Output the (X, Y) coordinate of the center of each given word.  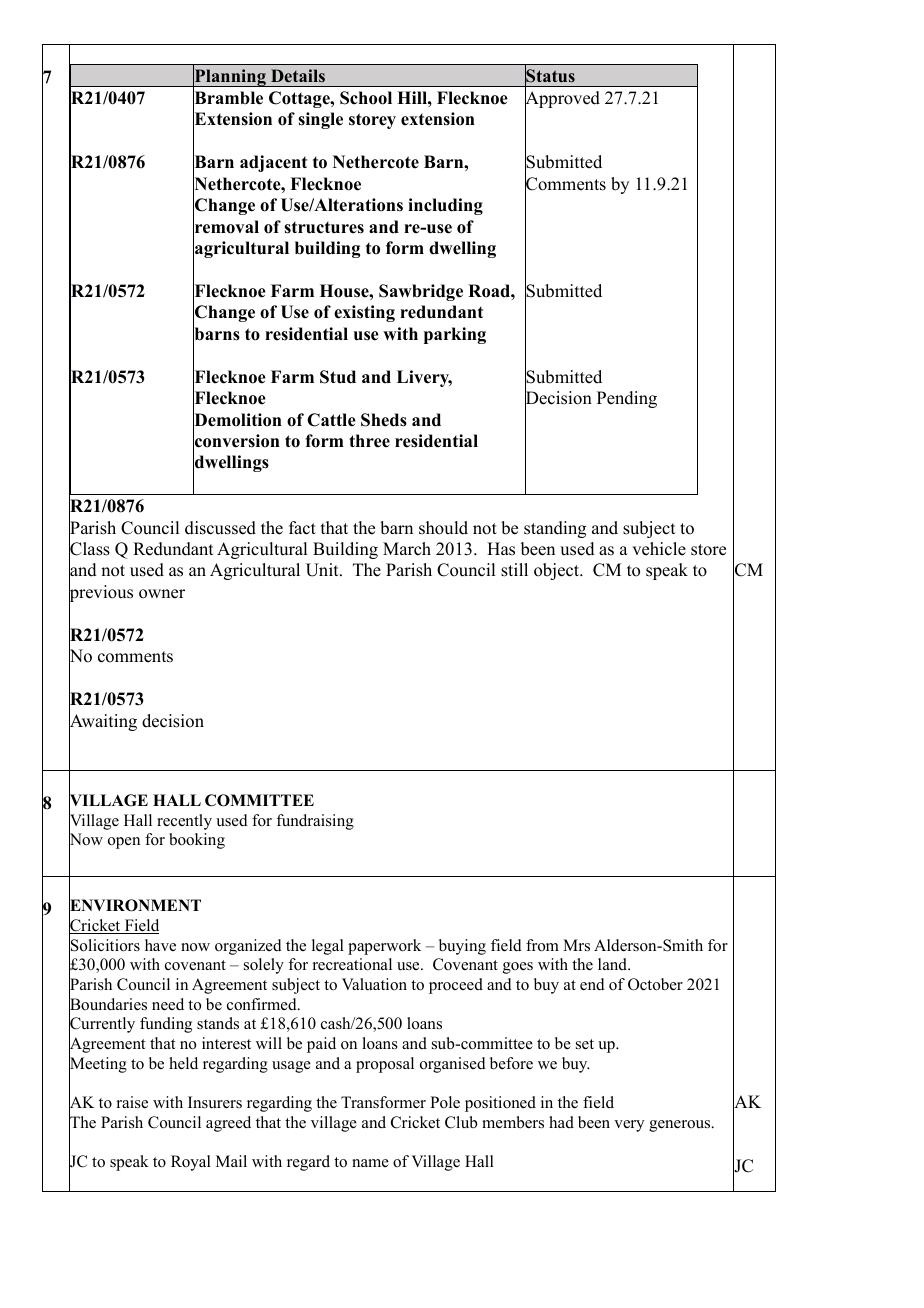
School (366, 98)
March (407, 549)
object (557, 571)
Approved (562, 100)
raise (132, 1102)
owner (162, 594)
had (561, 1122)
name (370, 1163)
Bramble (228, 98)
